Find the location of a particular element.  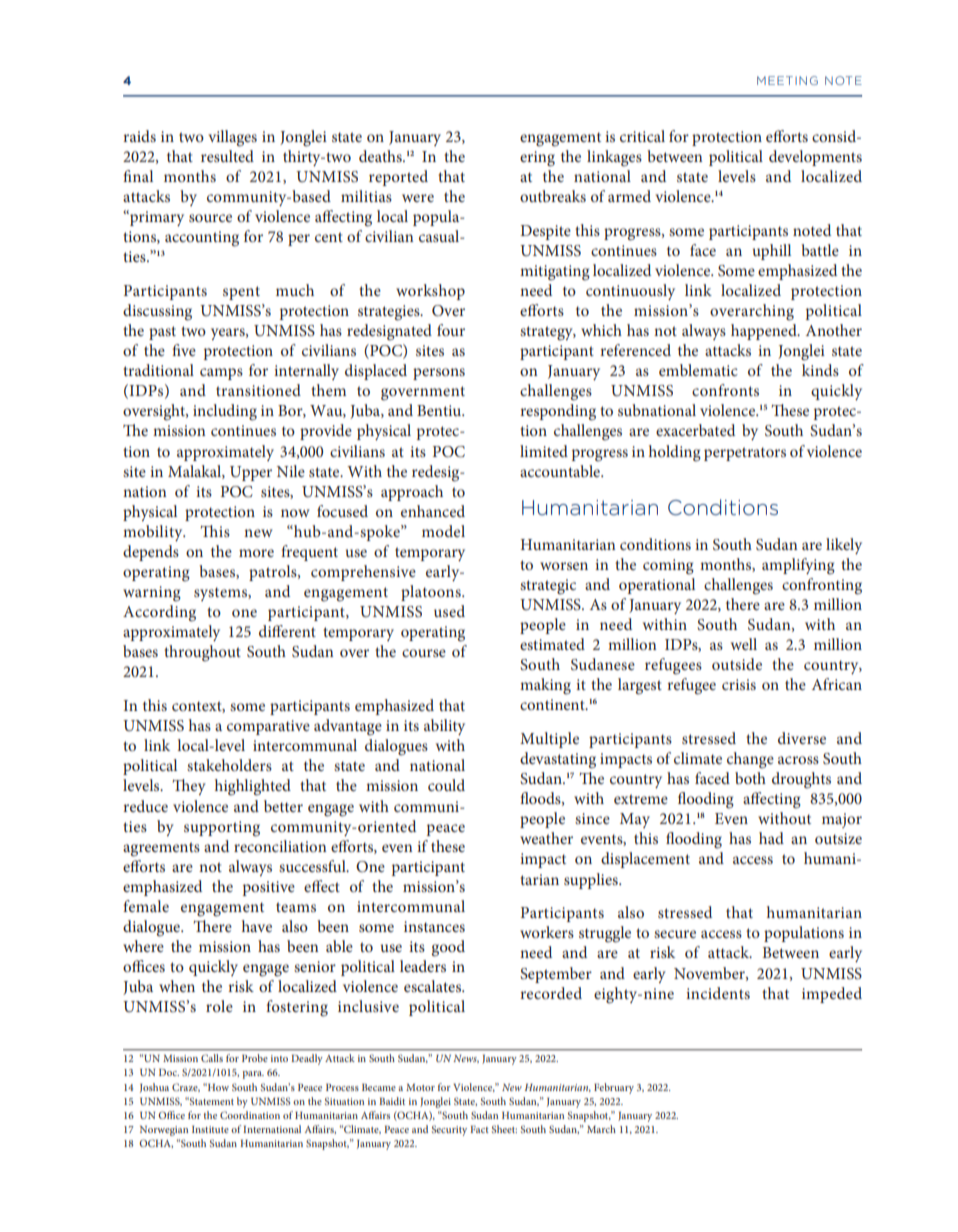

villages is located at coordinates (232, 138).
